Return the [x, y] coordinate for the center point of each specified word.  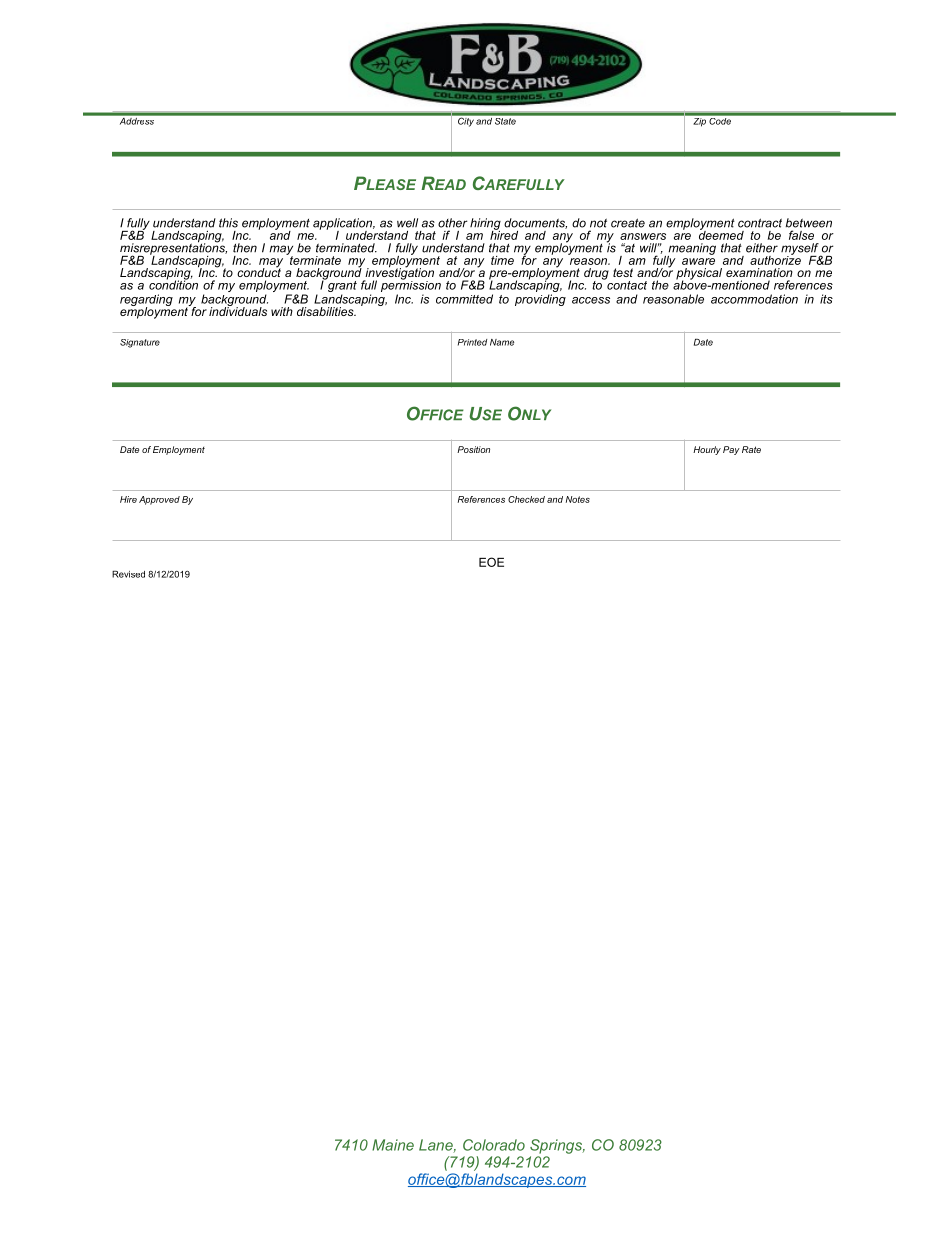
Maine [393, 1145]
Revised [128, 574]
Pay [731, 450]
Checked [526, 499]
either [762, 248]
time [502, 260]
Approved [159, 500]
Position [473, 449]
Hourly [707, 450]
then [245, 248]
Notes [578, 499]
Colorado [494, 1145]
